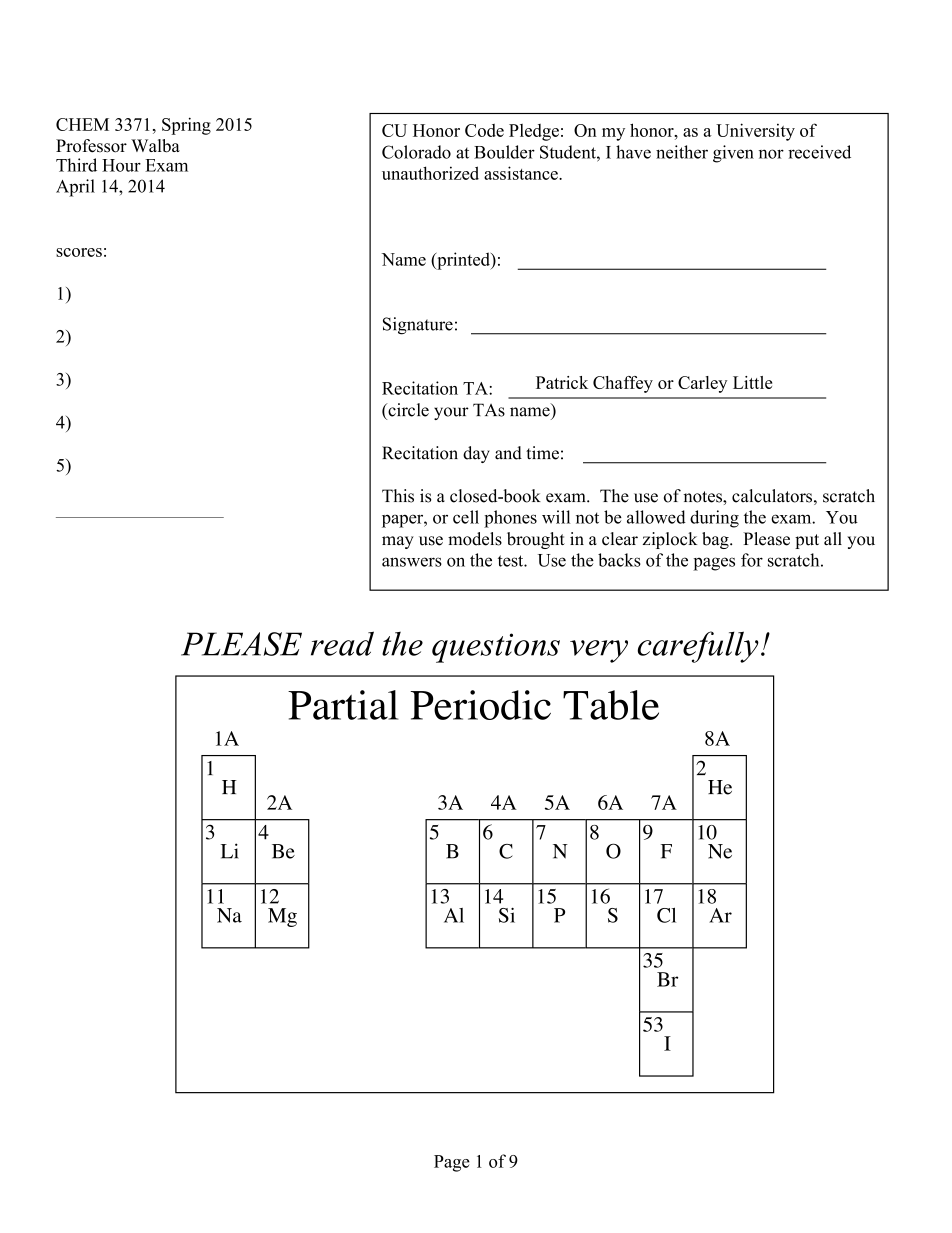 The width and height of the screenshot is (952, 1233). What do you see at coordinates (466, 517) in the screenshot?
I see `cell` at bounding box center [466, 517].
